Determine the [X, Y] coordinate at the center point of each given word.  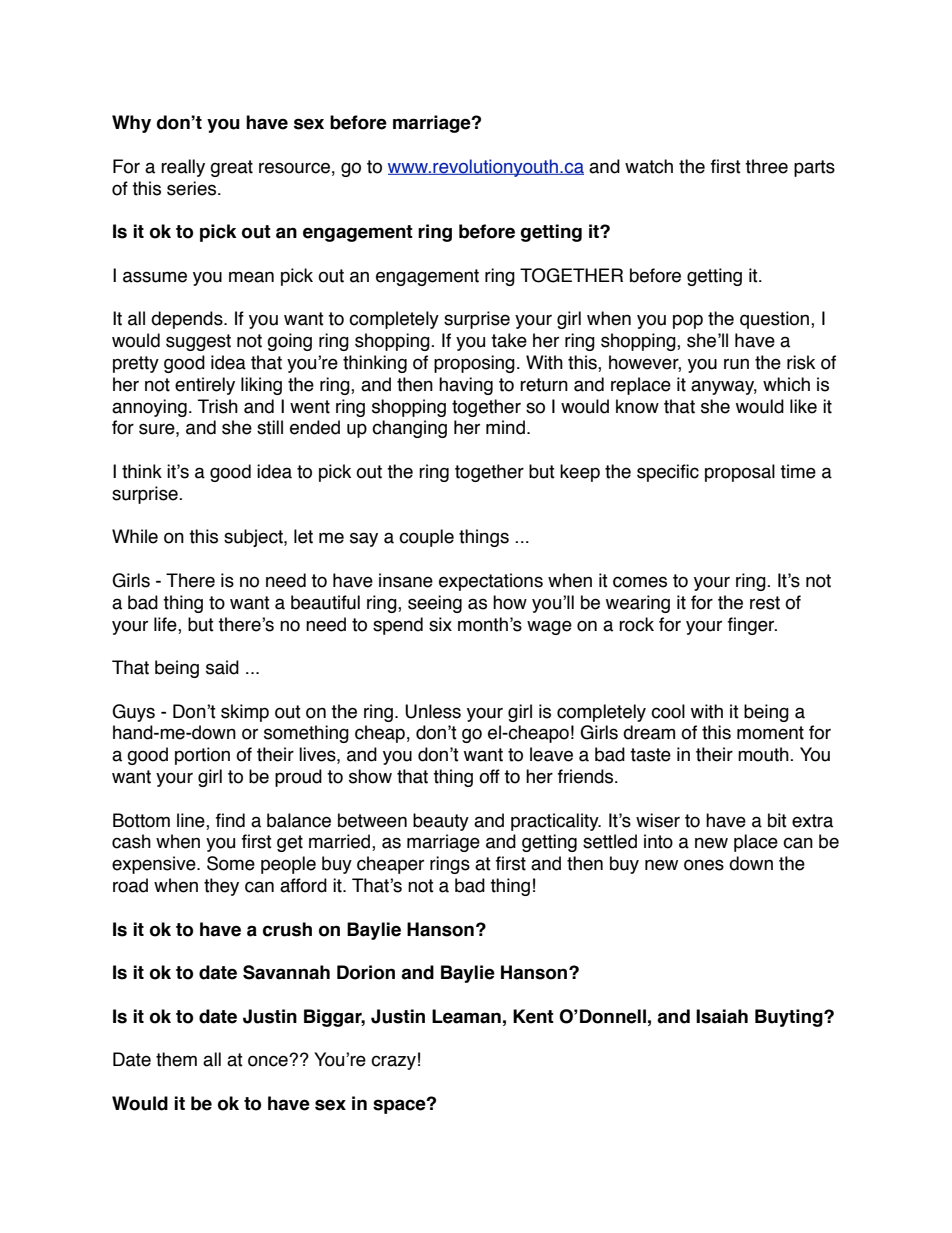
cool [668, 711]
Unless [433, 711]
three [766, 166]
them [176, 1059]
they [221, 887]
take [509, 340]
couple [426, 538]
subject [254, 538]
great [231, 168]
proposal [740, 473]
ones [704, 865]
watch [649, 166]
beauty [441, 822]
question [776, 320]
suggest [198, 342]
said [222, 667]
